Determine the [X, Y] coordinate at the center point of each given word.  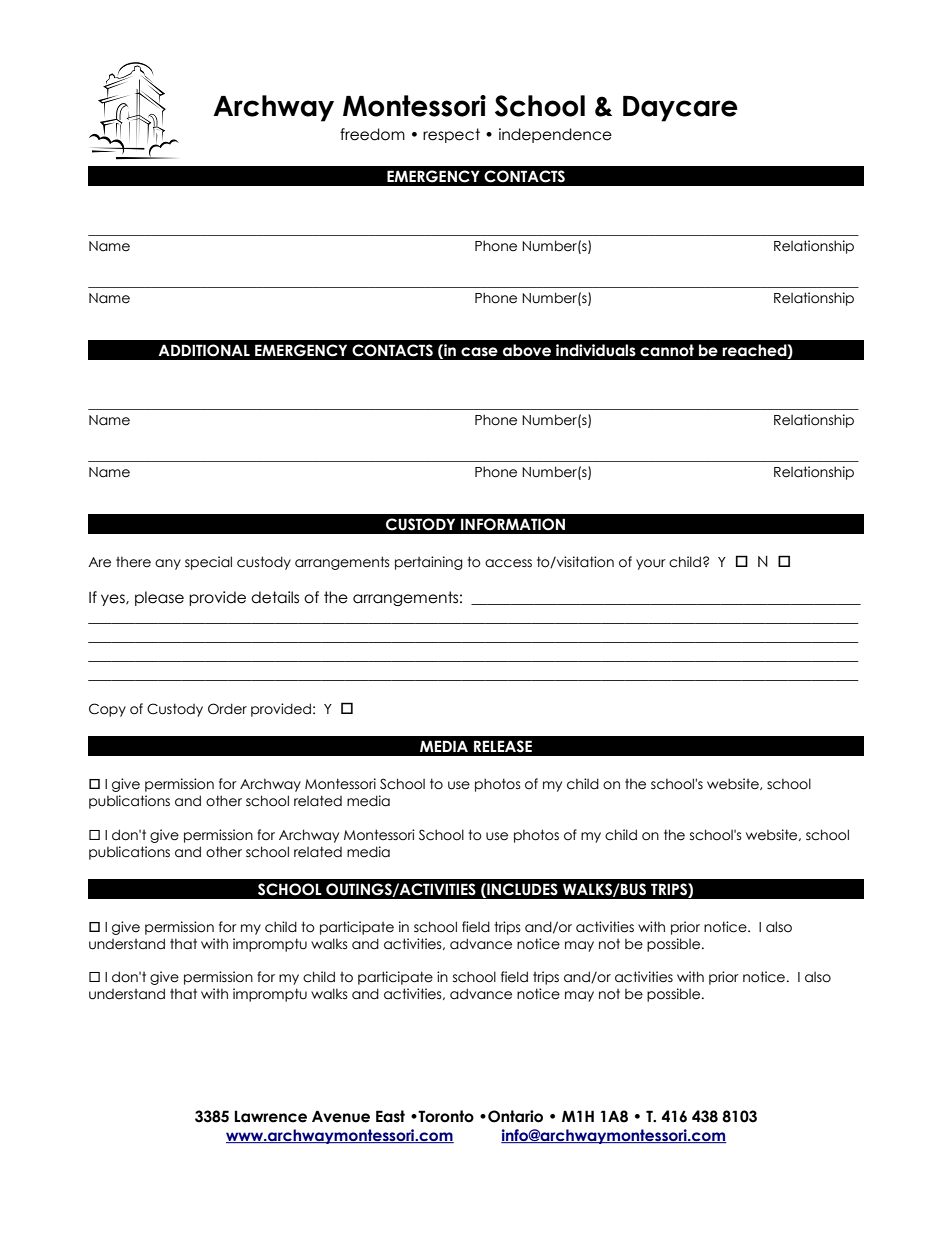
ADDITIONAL [204, 350]
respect [451, 135]
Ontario [515, 1116]
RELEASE [503, 746]
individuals [596, 350]
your [651, 564]
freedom [372, 134]
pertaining [429, 563]
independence [555, 135]
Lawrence [271, 1116]
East [390, 1116]
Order [227, 709]
